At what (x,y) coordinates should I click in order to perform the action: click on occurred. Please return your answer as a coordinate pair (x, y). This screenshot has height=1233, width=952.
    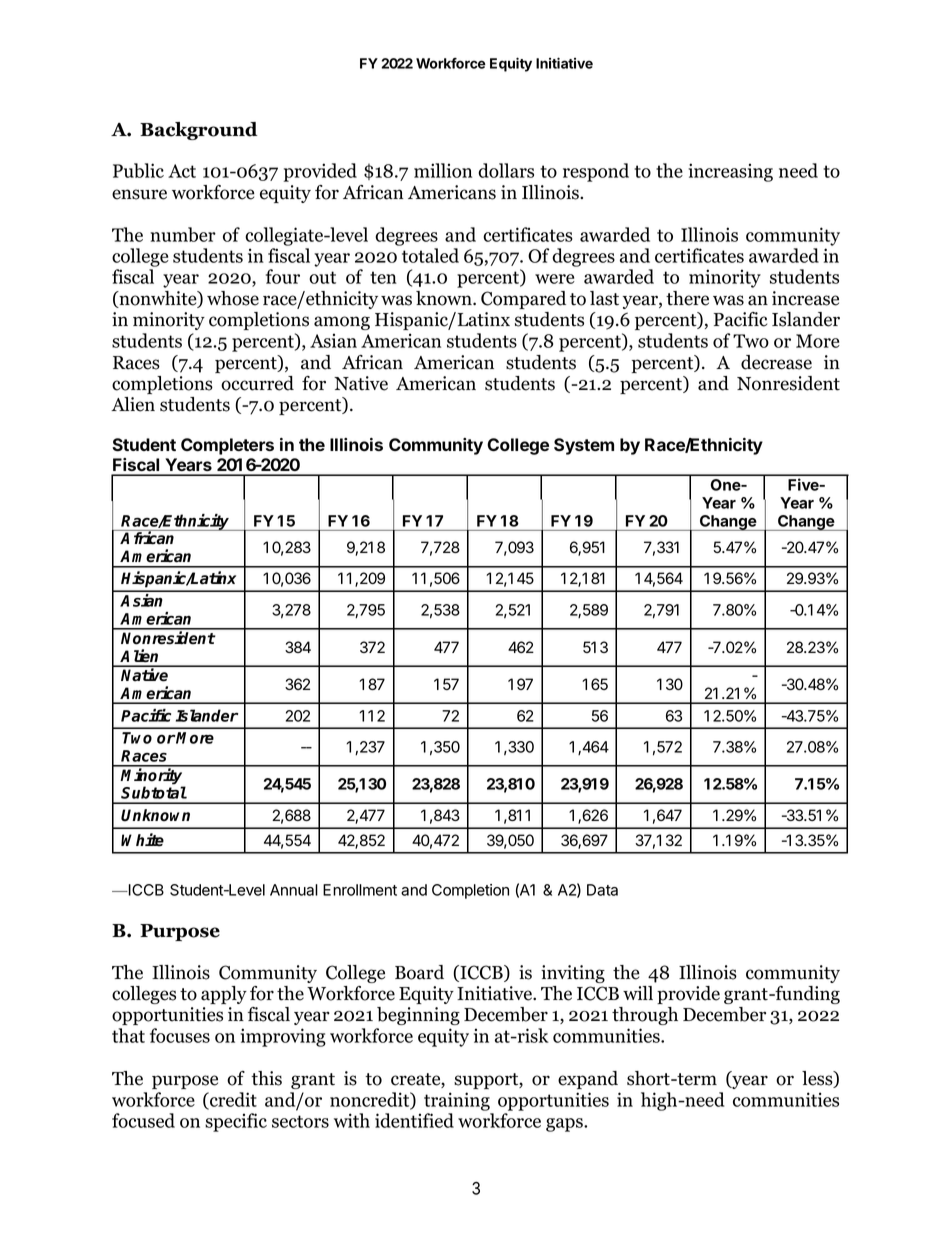
    Looking at the image, I should click on (257, 383).
